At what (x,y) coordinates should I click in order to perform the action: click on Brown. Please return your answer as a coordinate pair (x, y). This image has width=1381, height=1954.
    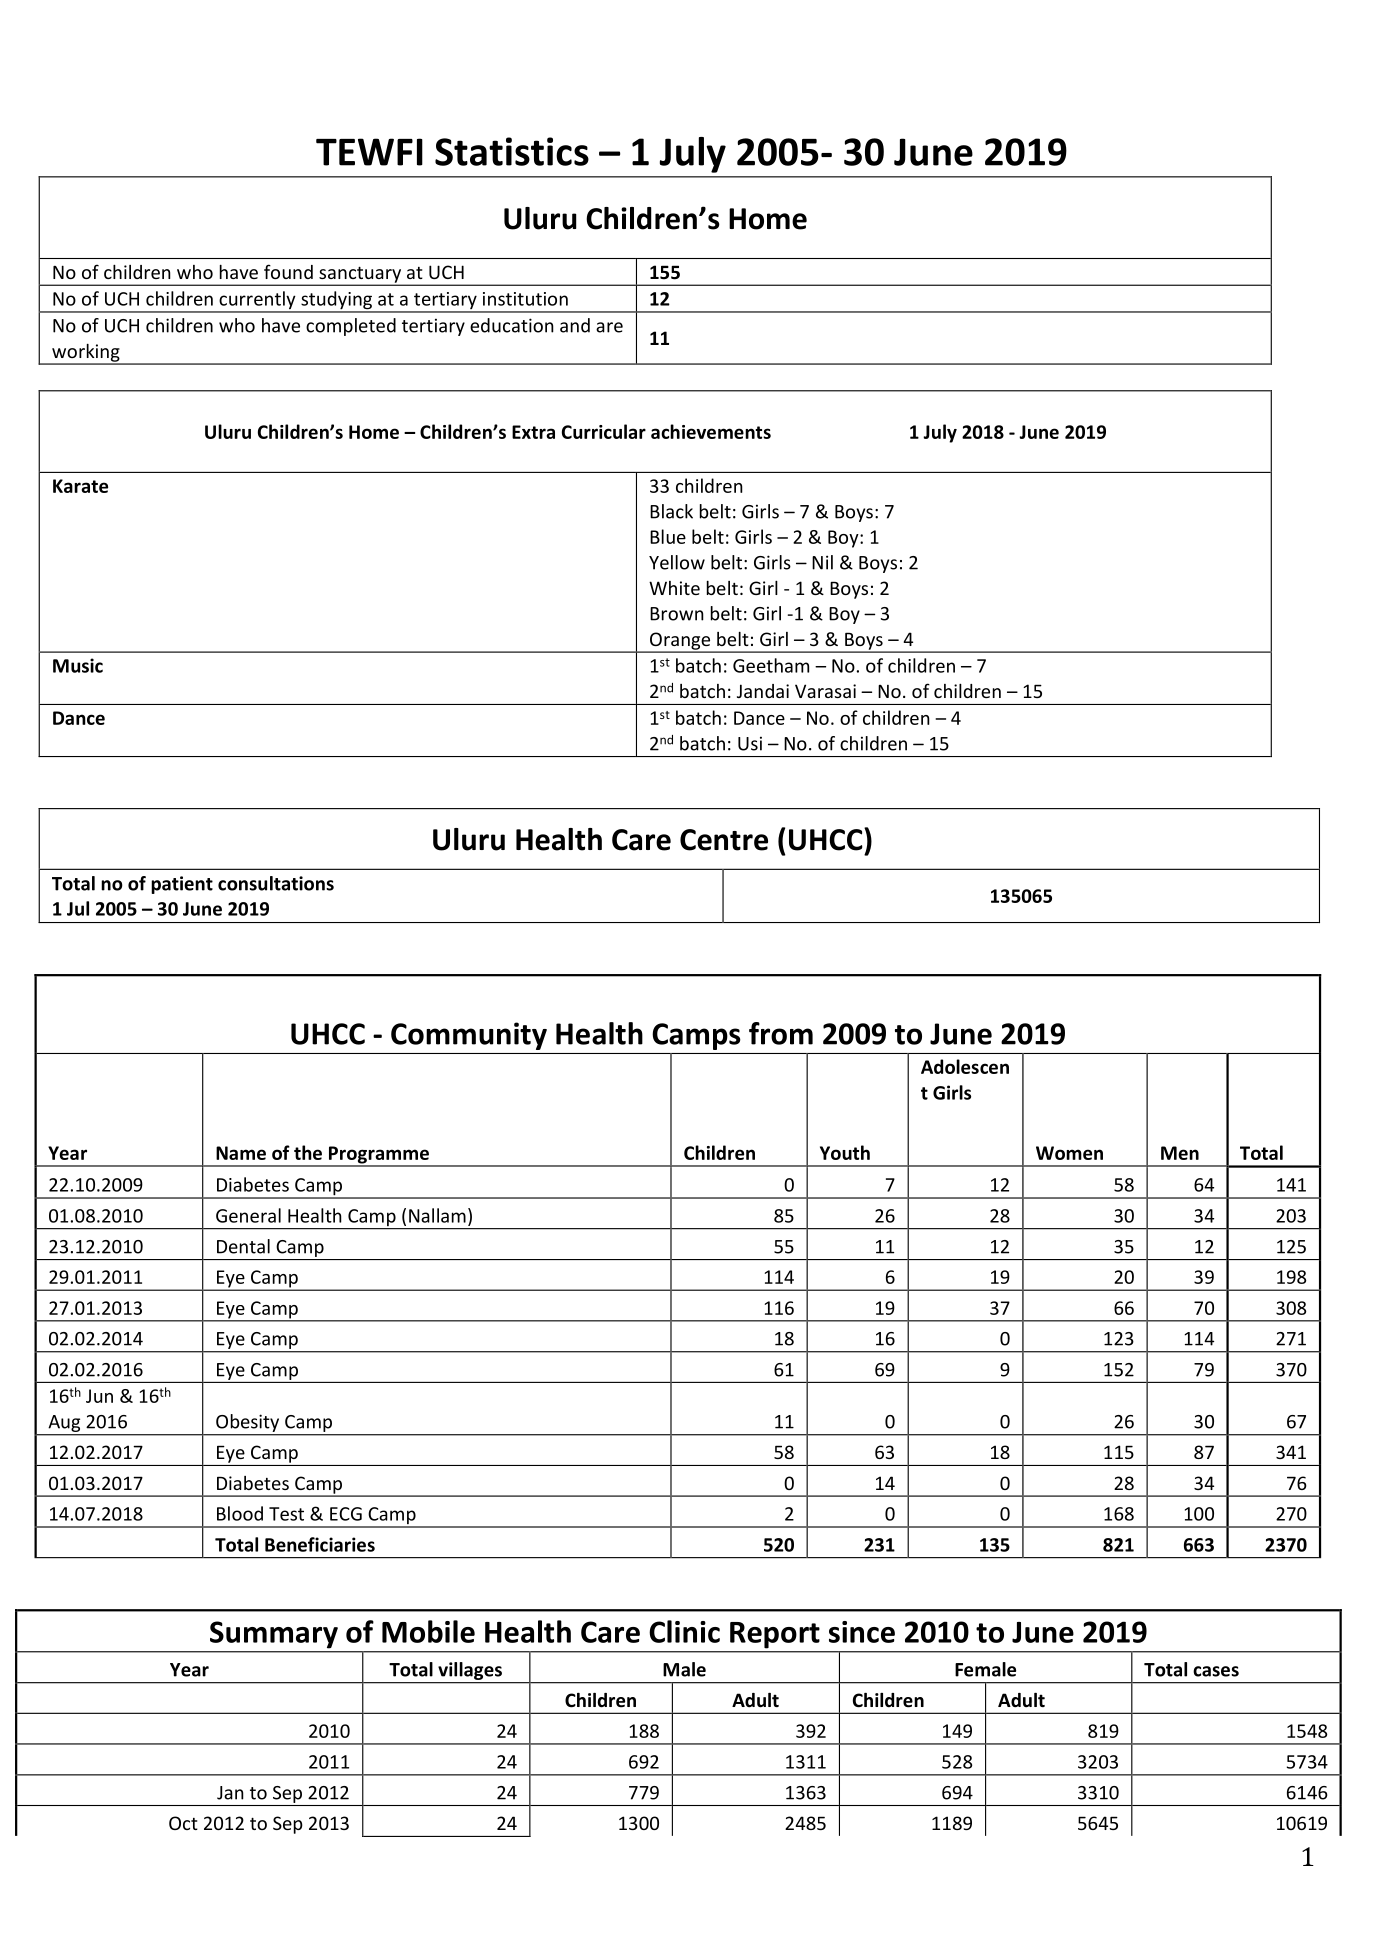
    Looking at the image, I should click on (677, 614).
